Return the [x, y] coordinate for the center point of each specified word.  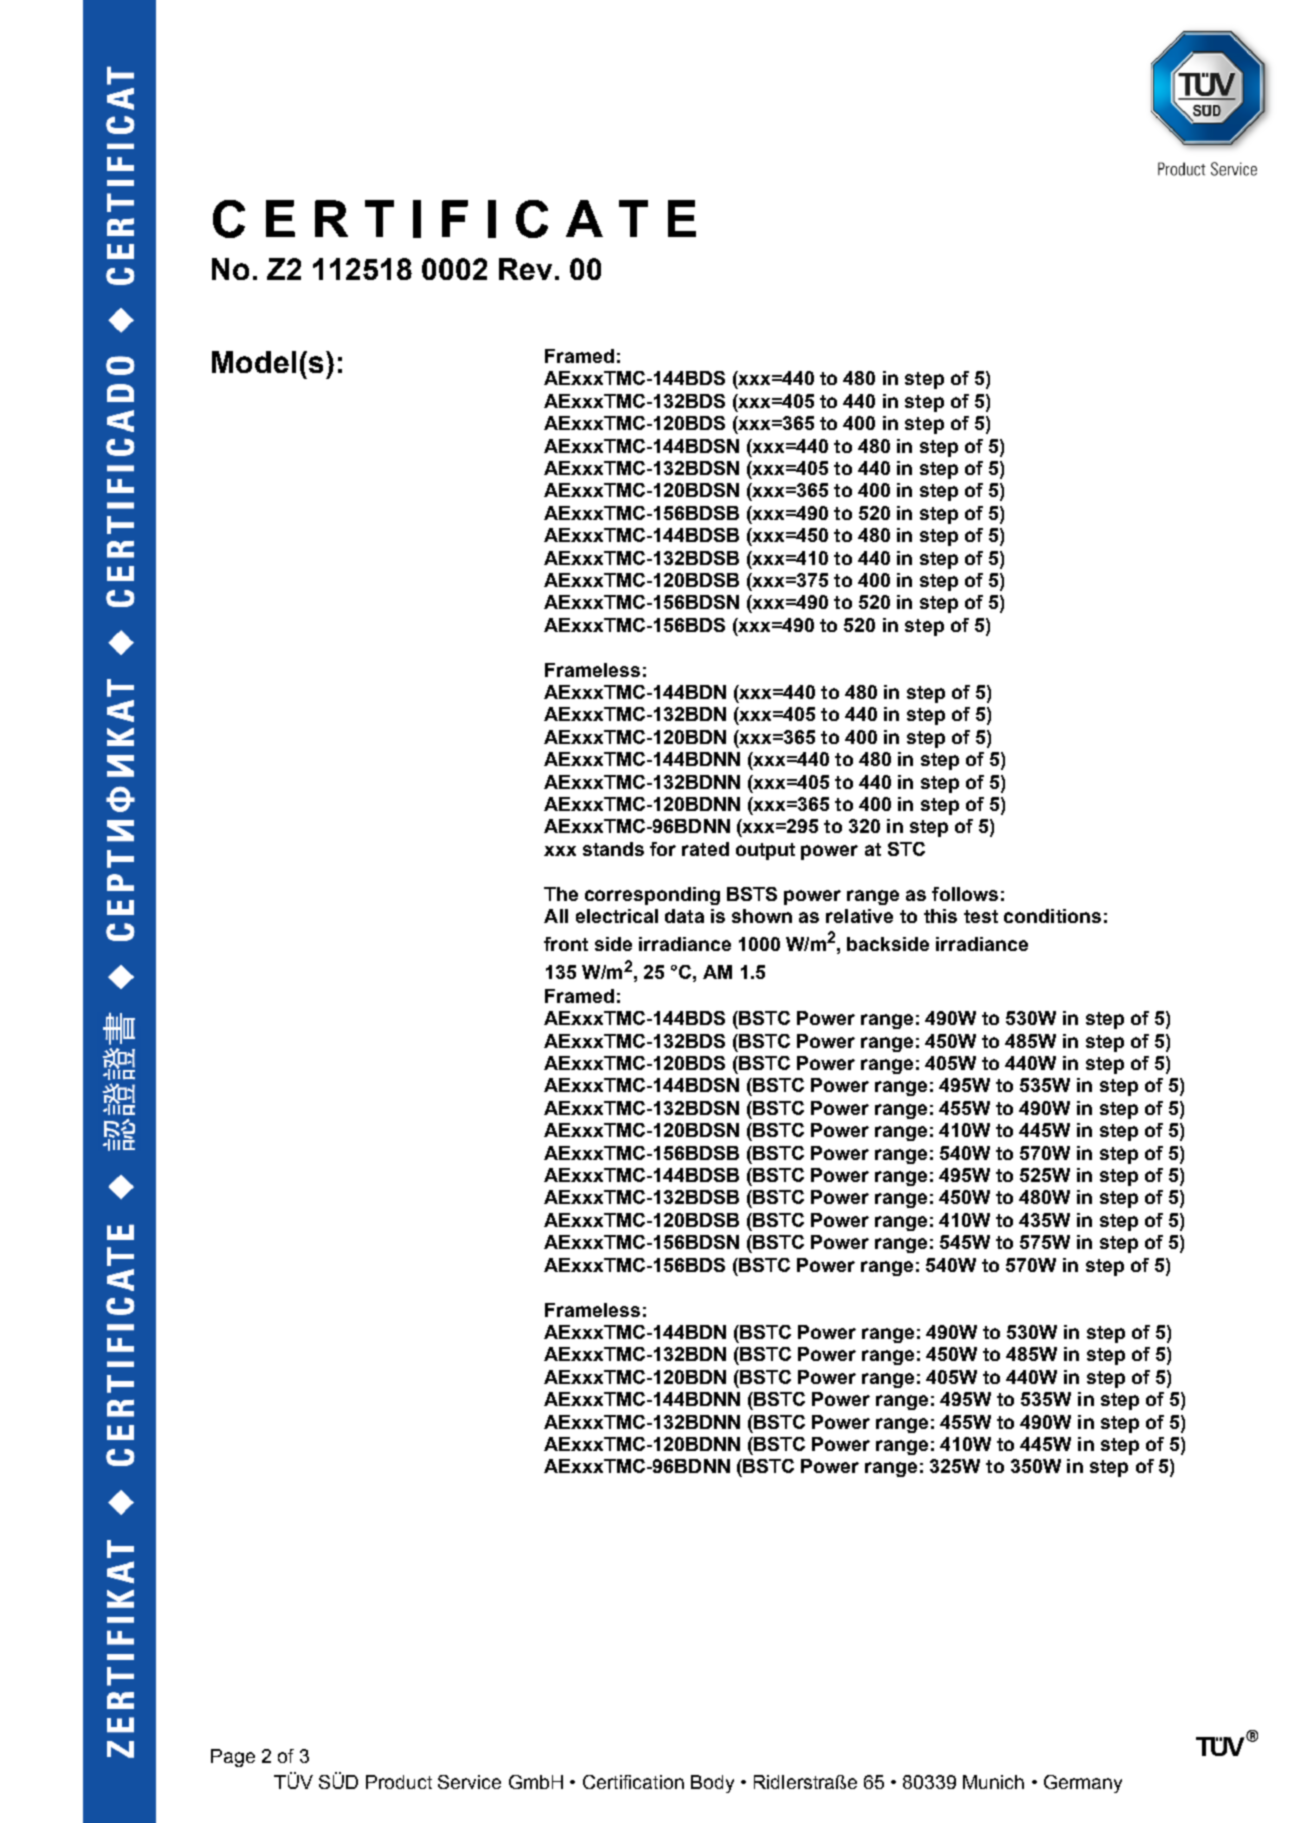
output [765, 851]
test [981, 916]
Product [399, 1782]
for [663, 849]
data [684, 916]
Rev [525, 269]
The [561, 894]
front [566, 944]
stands [613, 849]
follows [965, 894]
